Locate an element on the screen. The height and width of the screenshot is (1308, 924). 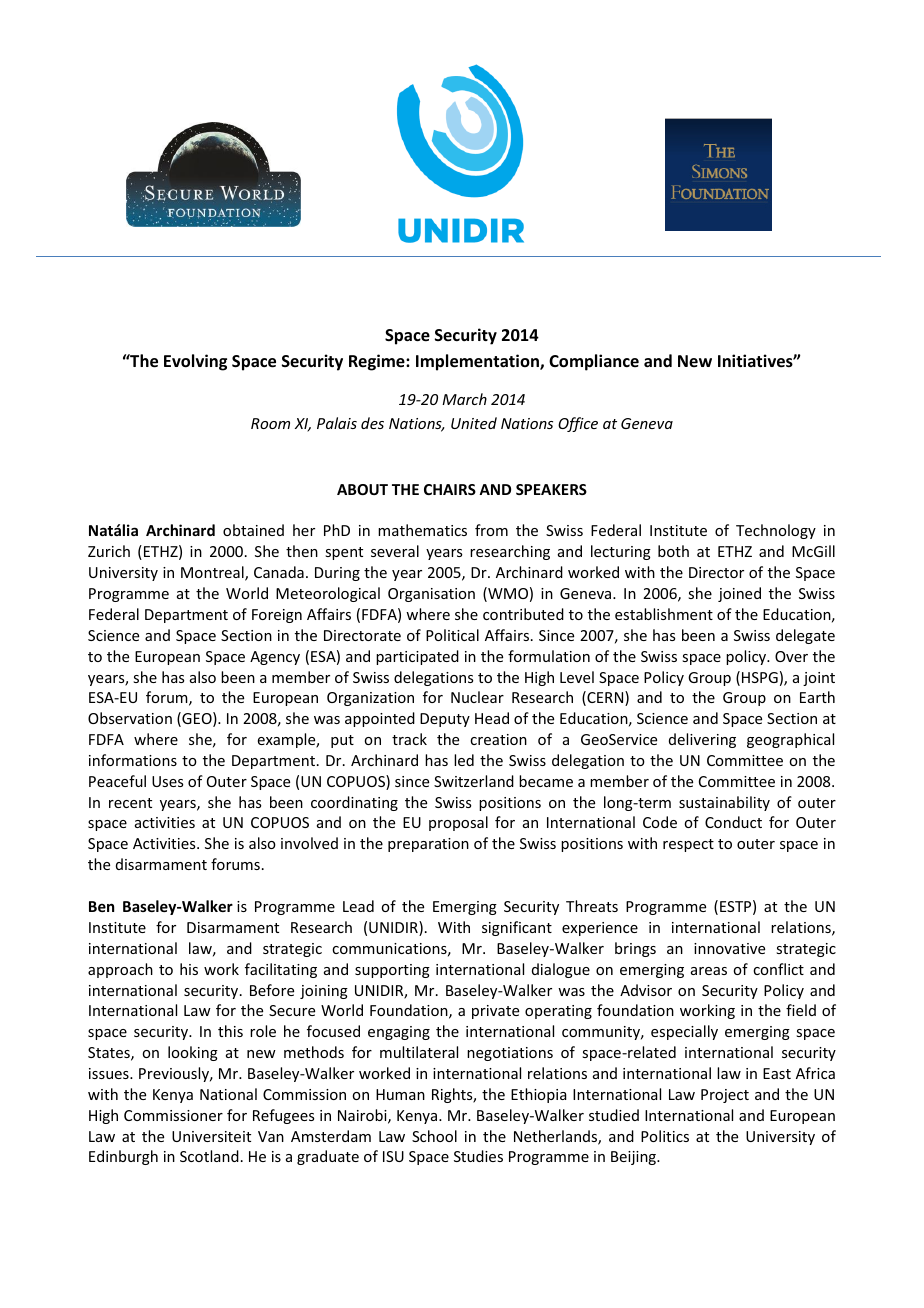
delivering is located at coordinates (702, 740).
